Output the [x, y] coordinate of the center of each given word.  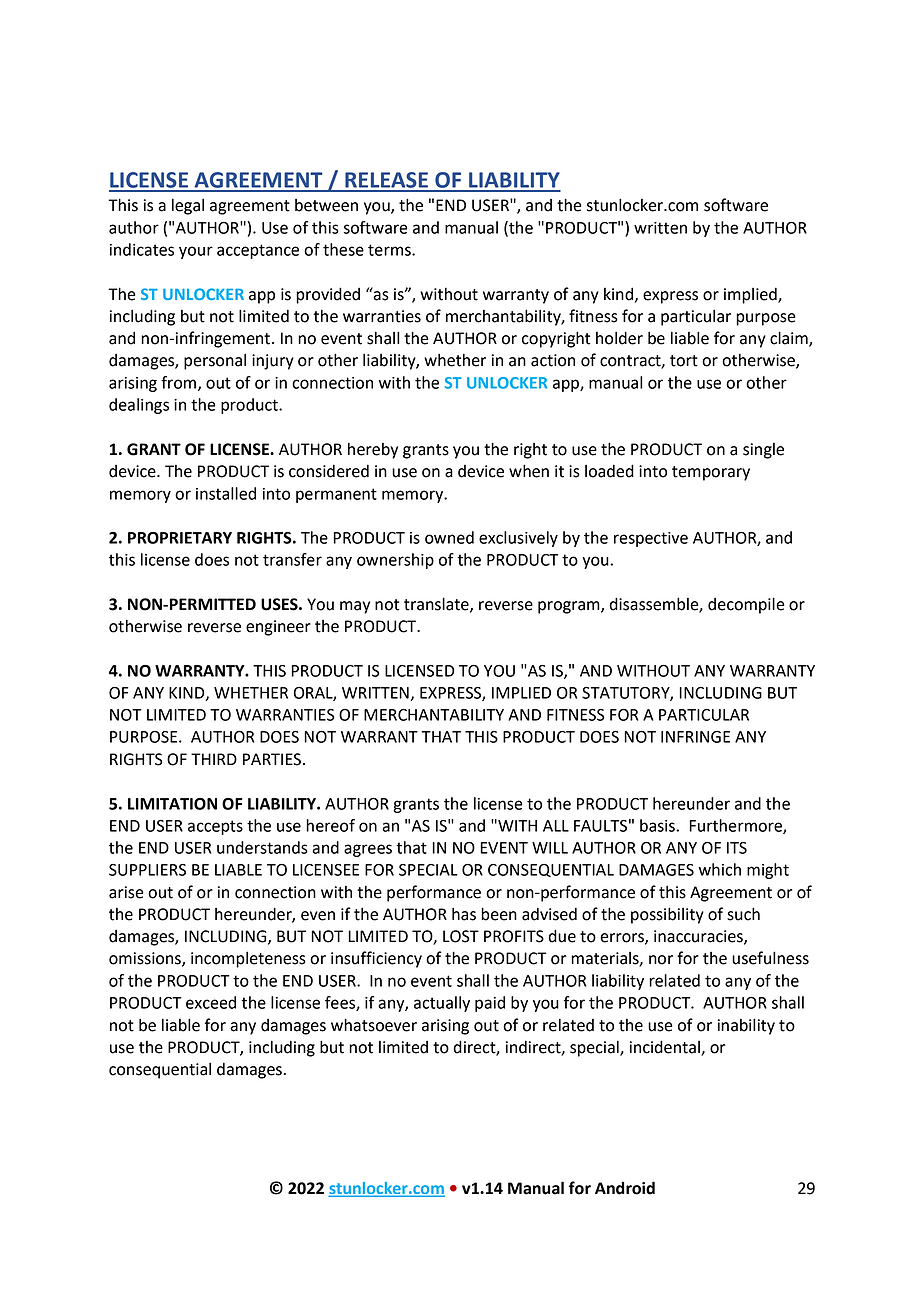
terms [390, 250]
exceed [211, 1002]
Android [625, 1188]
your [196, 252]
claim [790, 339]
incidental [665, 1047]
